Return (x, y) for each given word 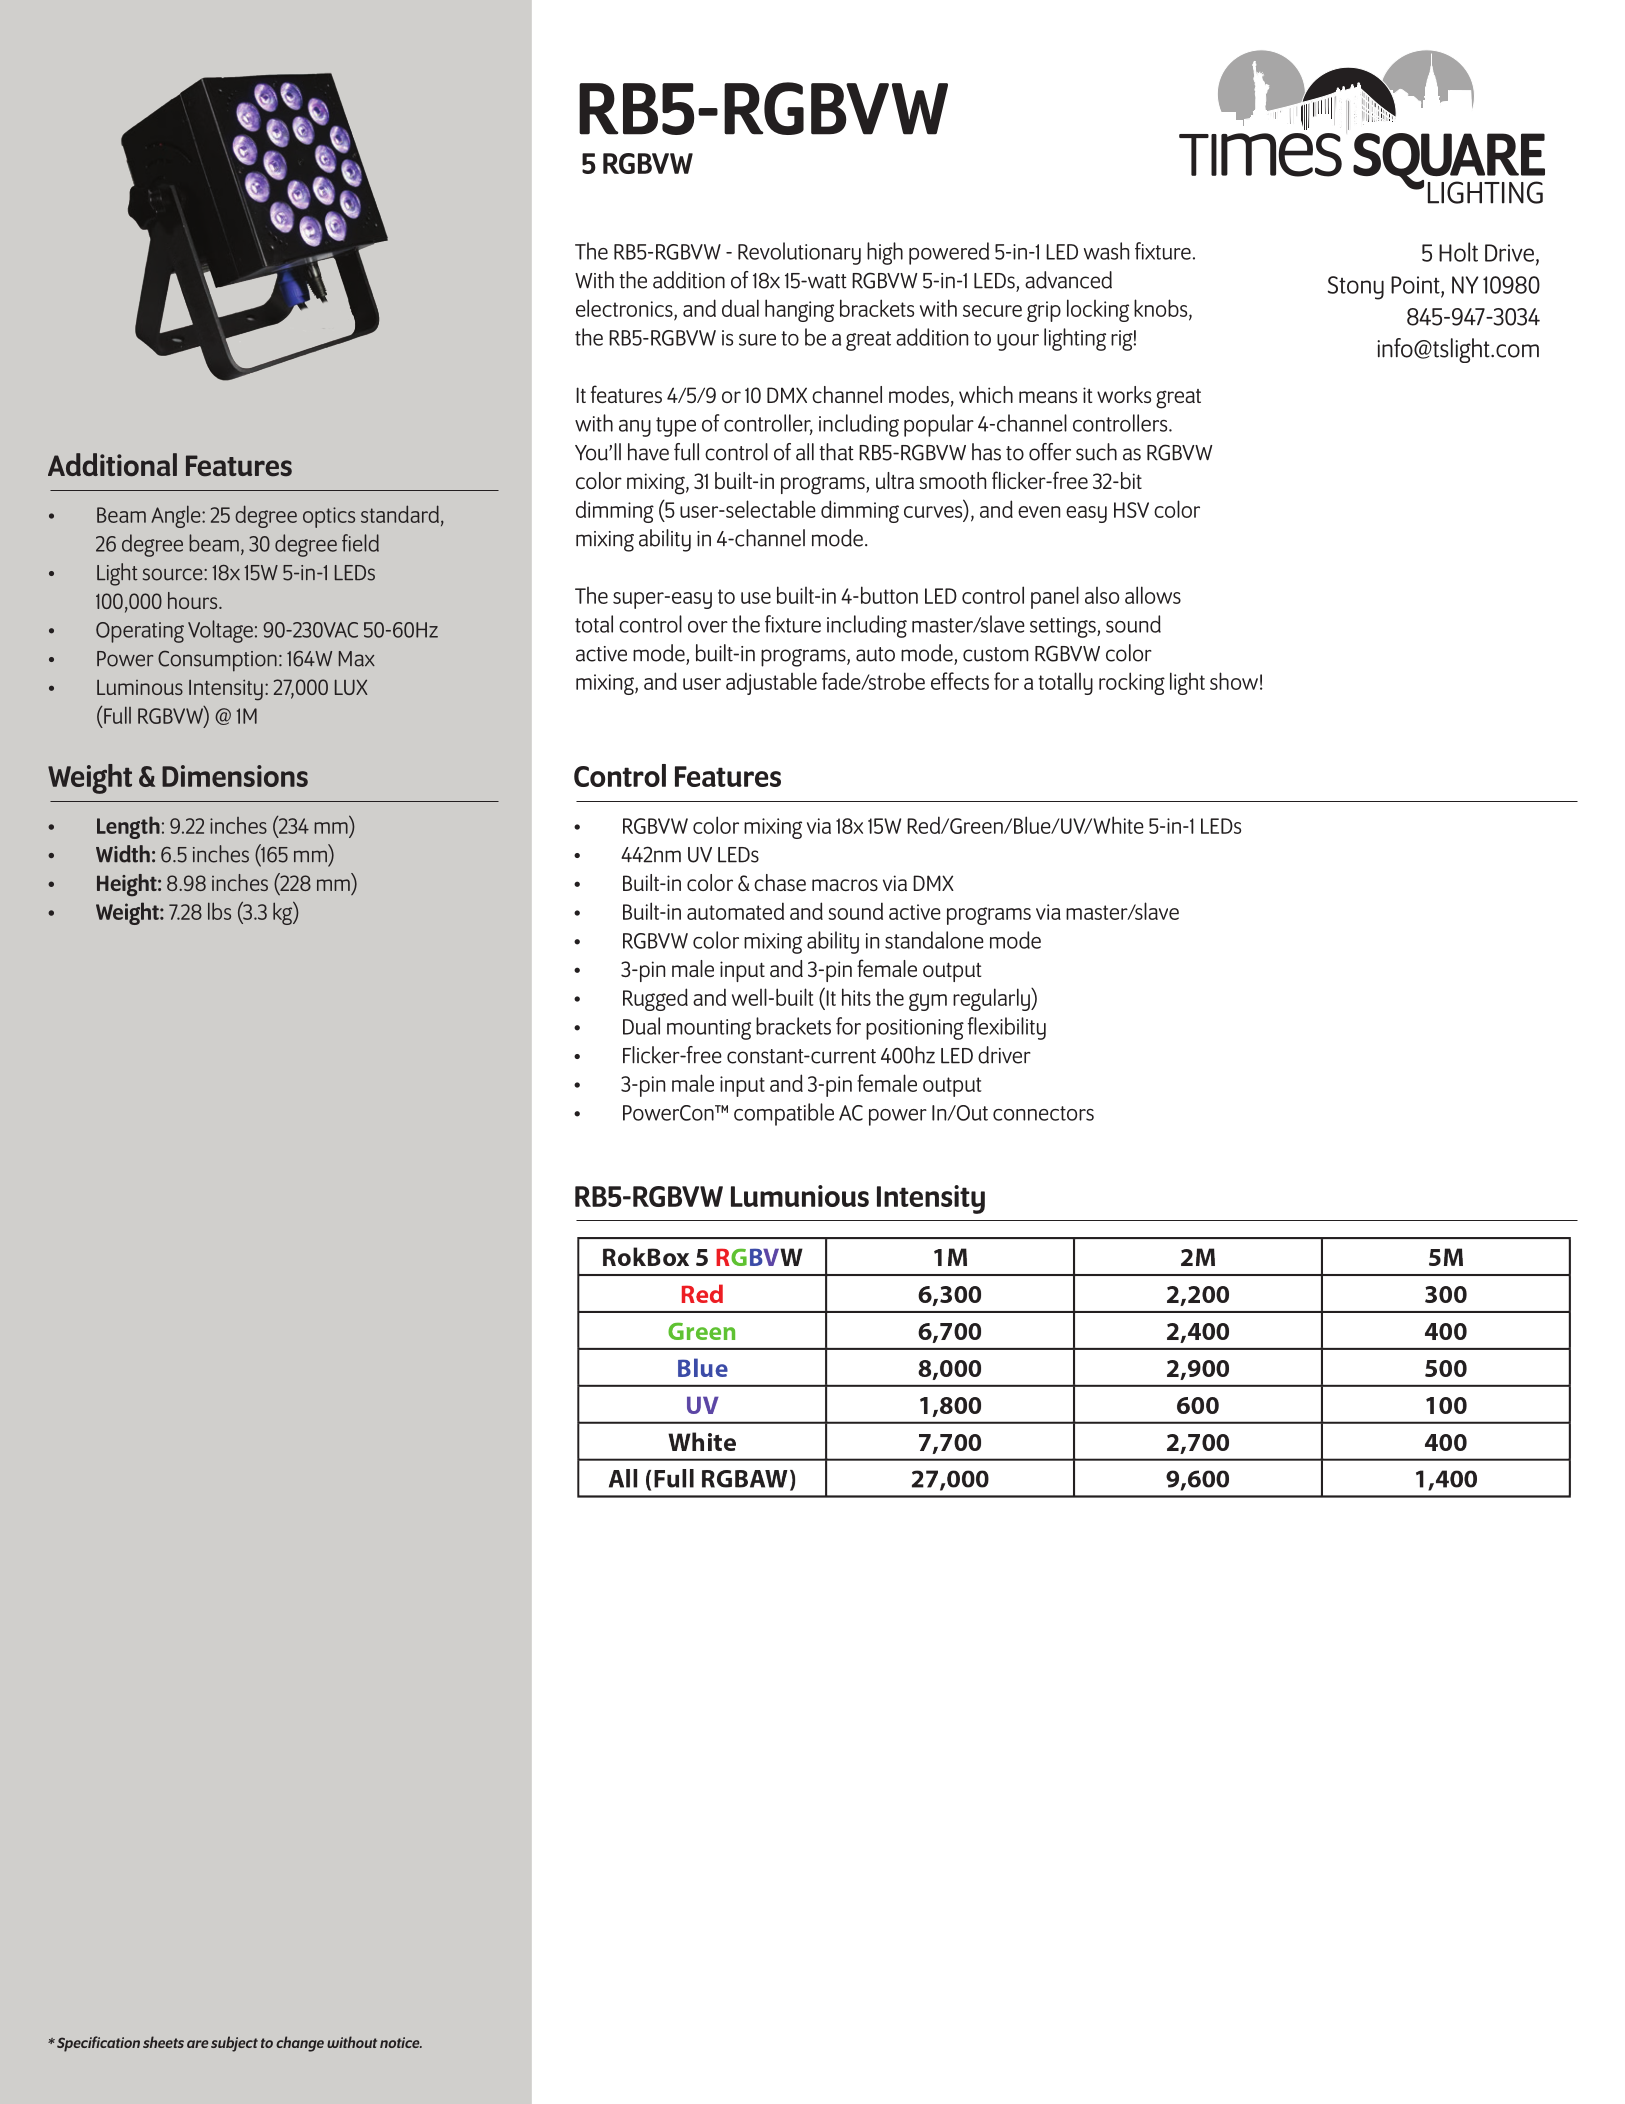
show (1234, 681)
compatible (784, 1114)
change (300, 2044)
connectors (1043, 1113)
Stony (1356, 288)
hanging (799, 310)
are (197, 2044)
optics (329, 517)
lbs (219, 911)
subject (234, 2044)
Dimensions (235, 776)
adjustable (771, 683)
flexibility (1007, 1028)
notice (401, 2042)
